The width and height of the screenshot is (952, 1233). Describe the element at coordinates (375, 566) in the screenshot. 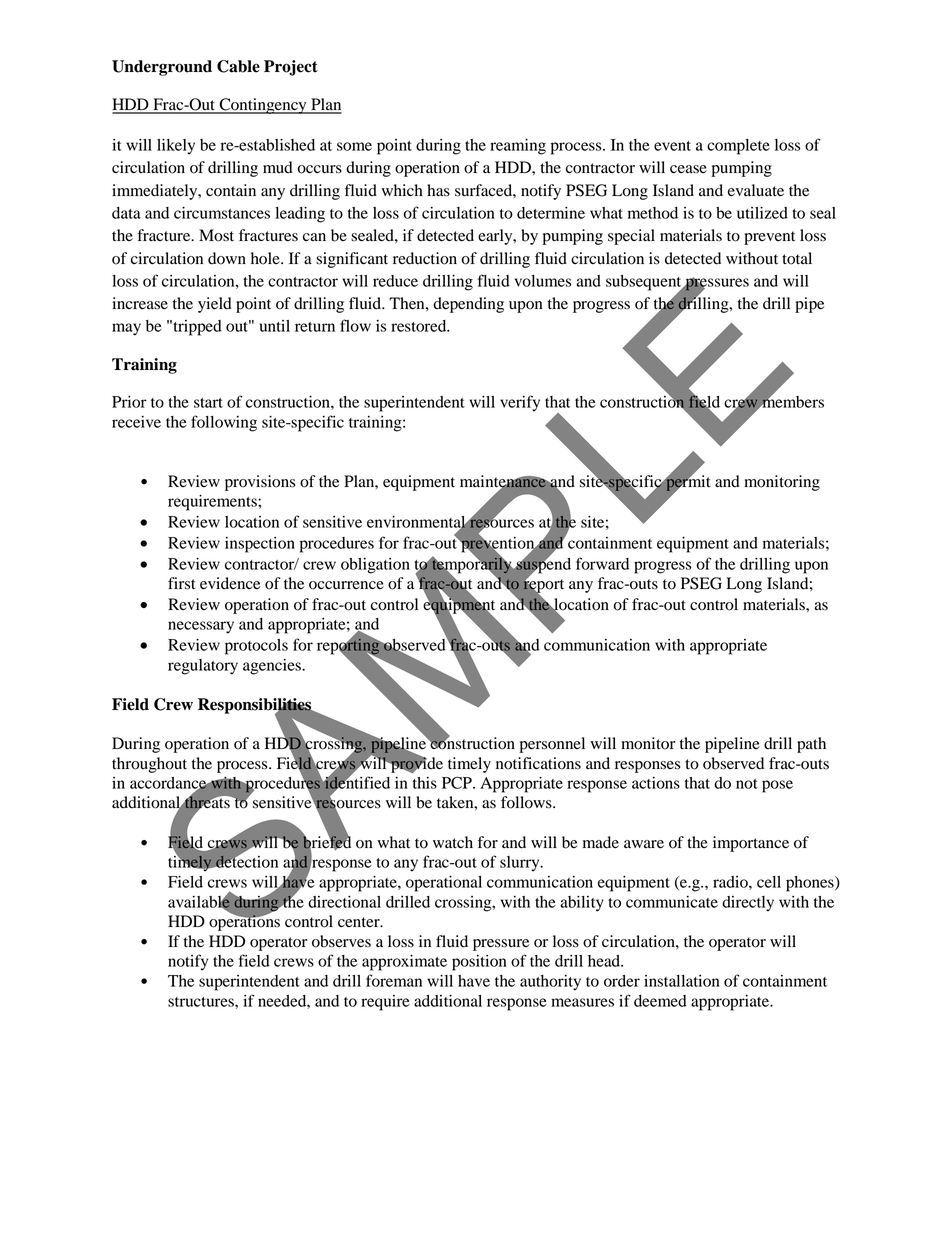

I see `obligation` at that location.
